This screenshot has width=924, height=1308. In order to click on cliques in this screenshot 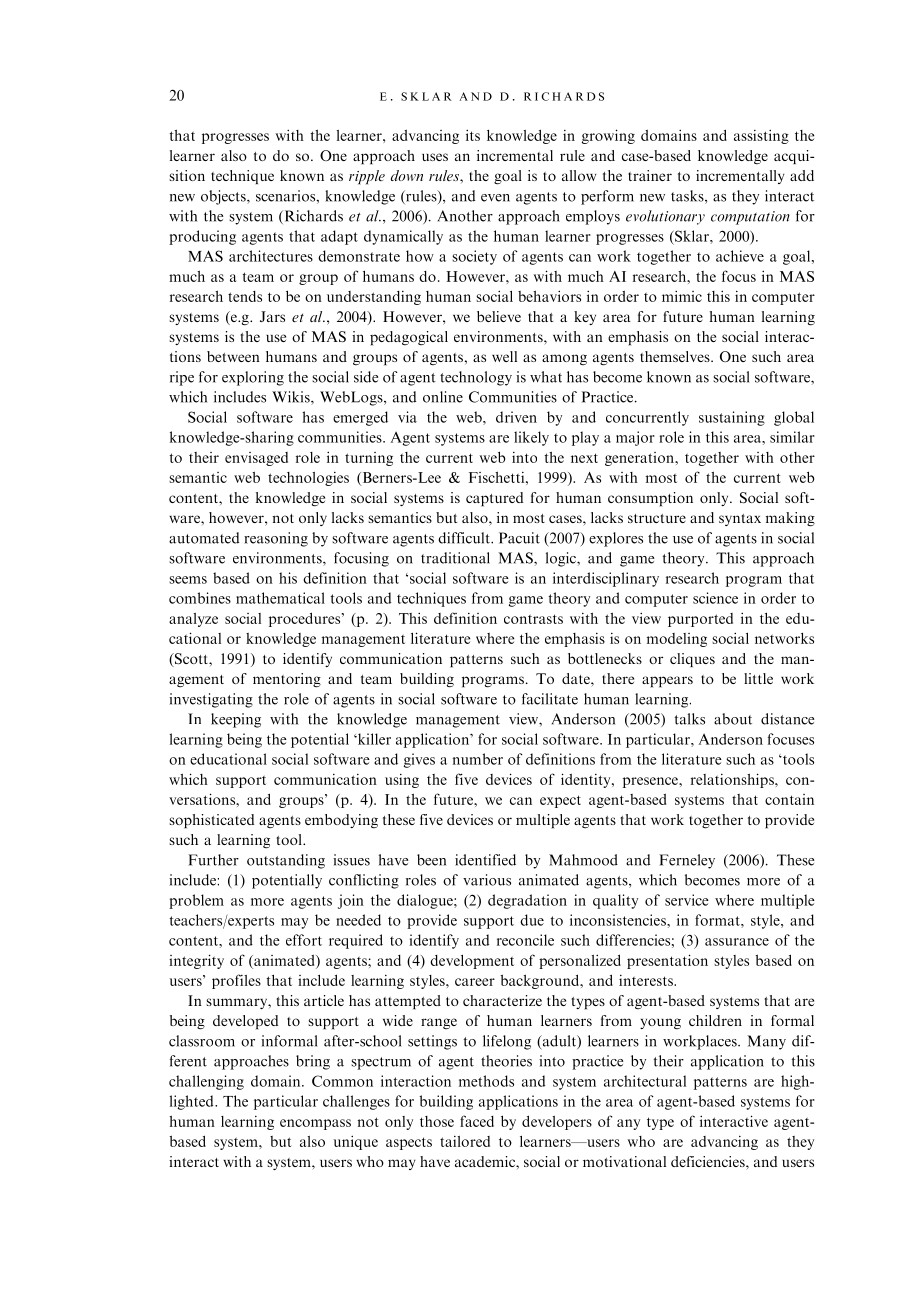, I will do `click(692, 660)`.
